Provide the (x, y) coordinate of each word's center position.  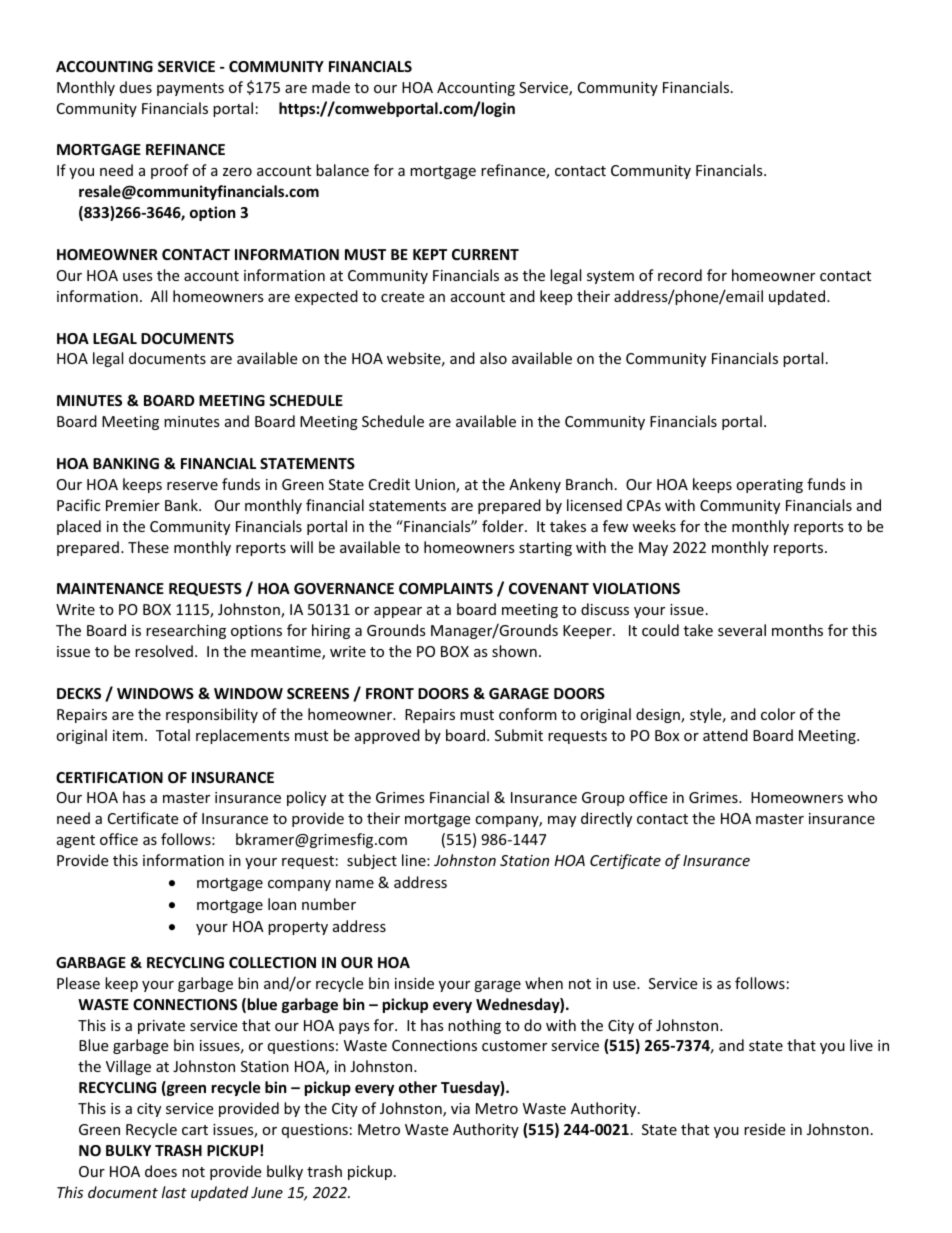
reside (764, 1129)
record (680, 275)
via (460, 1108)
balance (342, 170)
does (161, 1171)
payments (190, 89)
